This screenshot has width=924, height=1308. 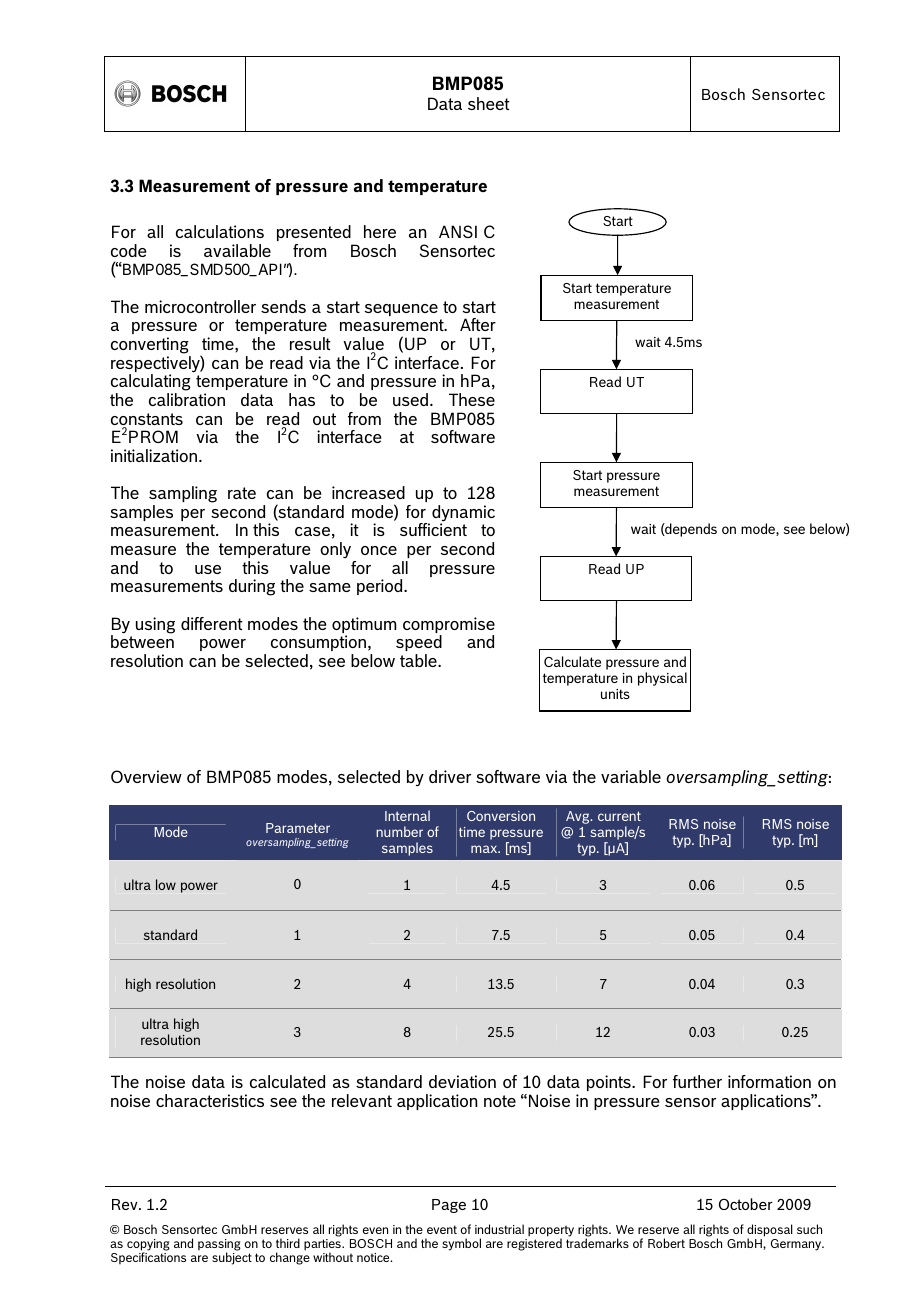 What do you see at coordinates (662, 679) in the screenshot?
I see `physical` at bounding box center [662, 679].
